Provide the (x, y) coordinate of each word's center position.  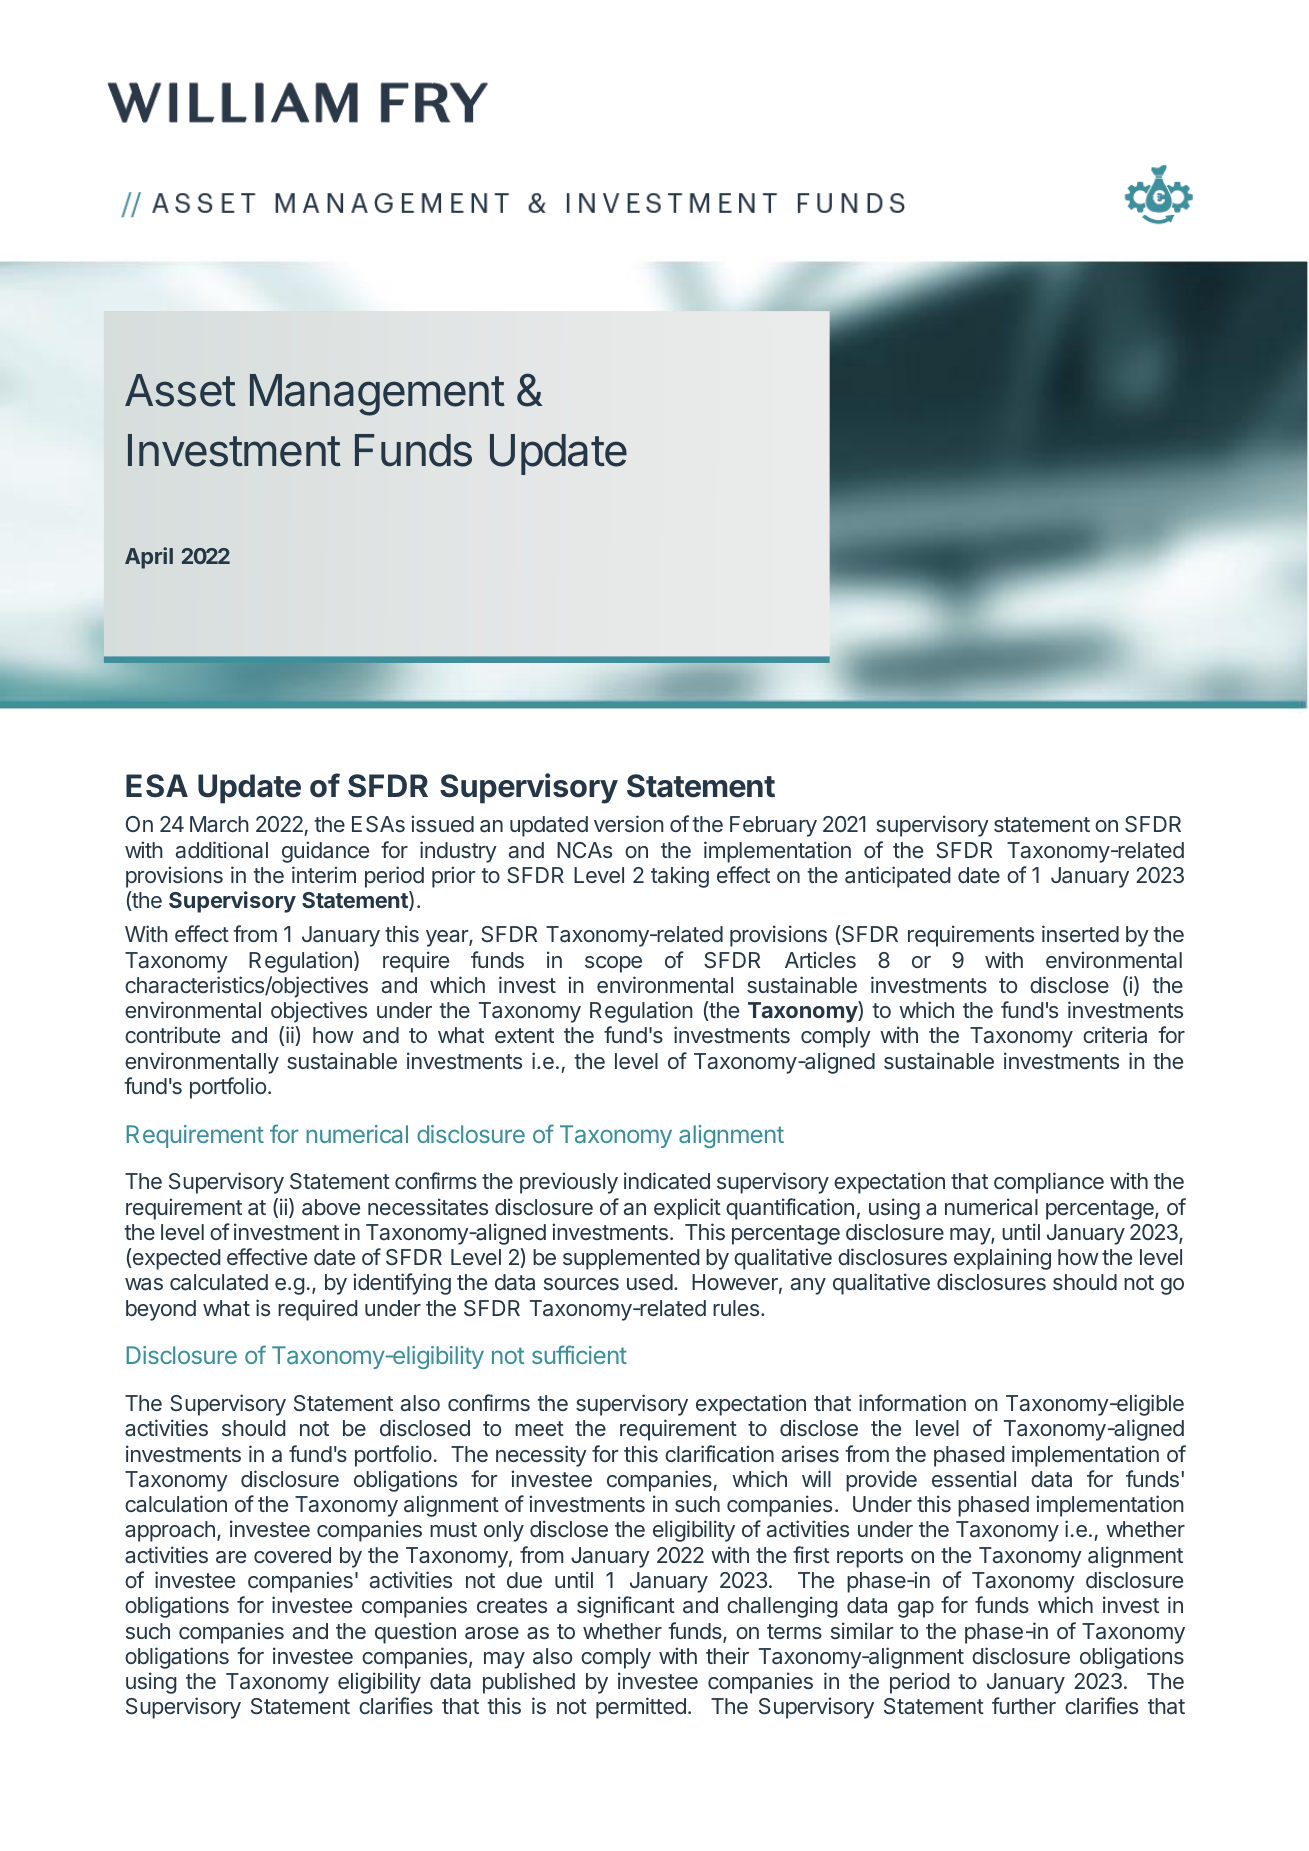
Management (377, 395)
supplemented (631, 1259)
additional (222, 849)
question (415, 1633)
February (773, 826)
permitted (641, 1708)
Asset (180, 390)
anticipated (897, 877)
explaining (1002, 1259)
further (1024, 1705)
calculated (219, 1282)
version (629, 823)
